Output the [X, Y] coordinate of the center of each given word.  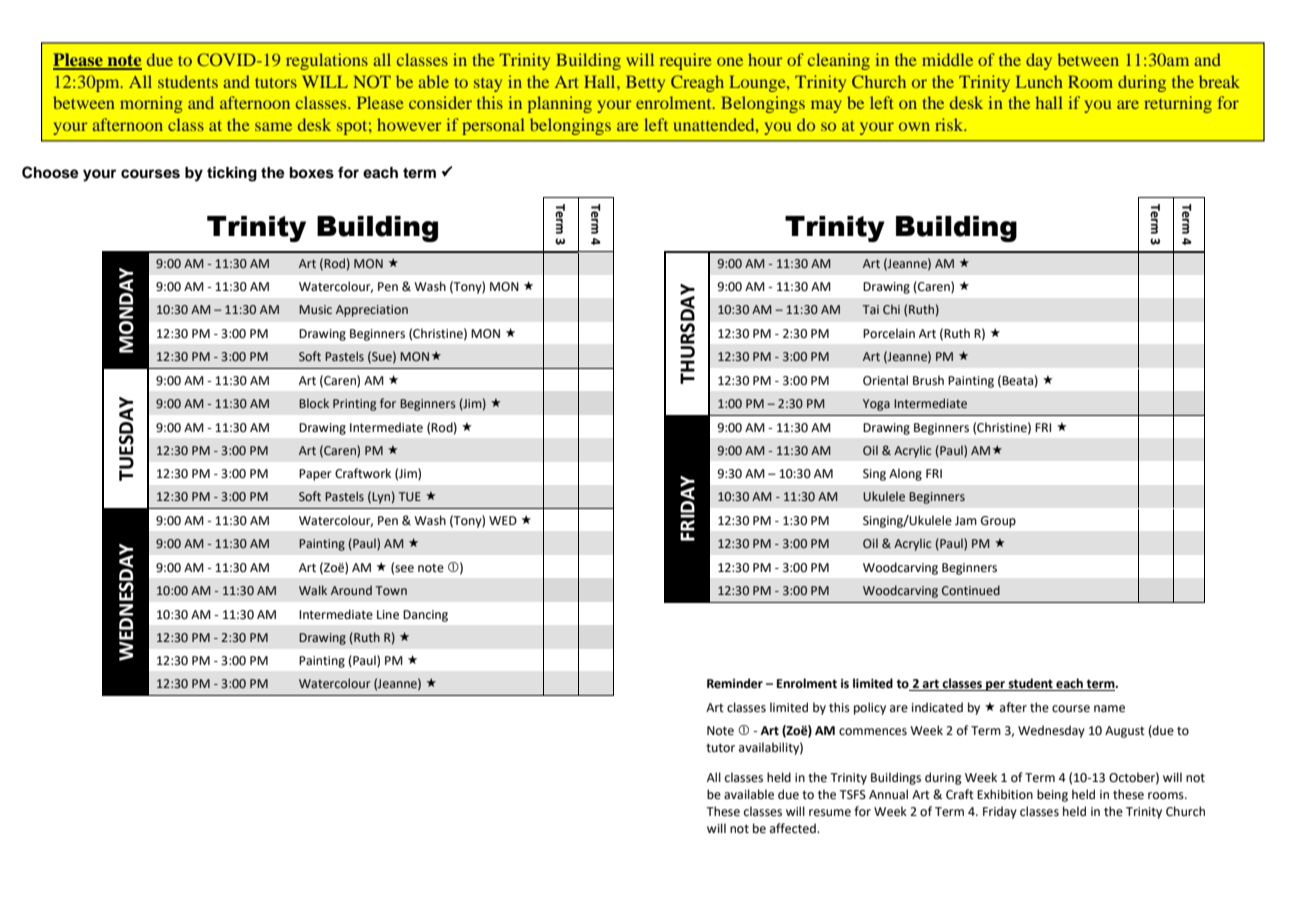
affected [794, 828]
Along [905, 474]
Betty [645, 83]
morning [151, 104]
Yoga [876, 405]
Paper [315, 475]
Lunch [1039, 81]
